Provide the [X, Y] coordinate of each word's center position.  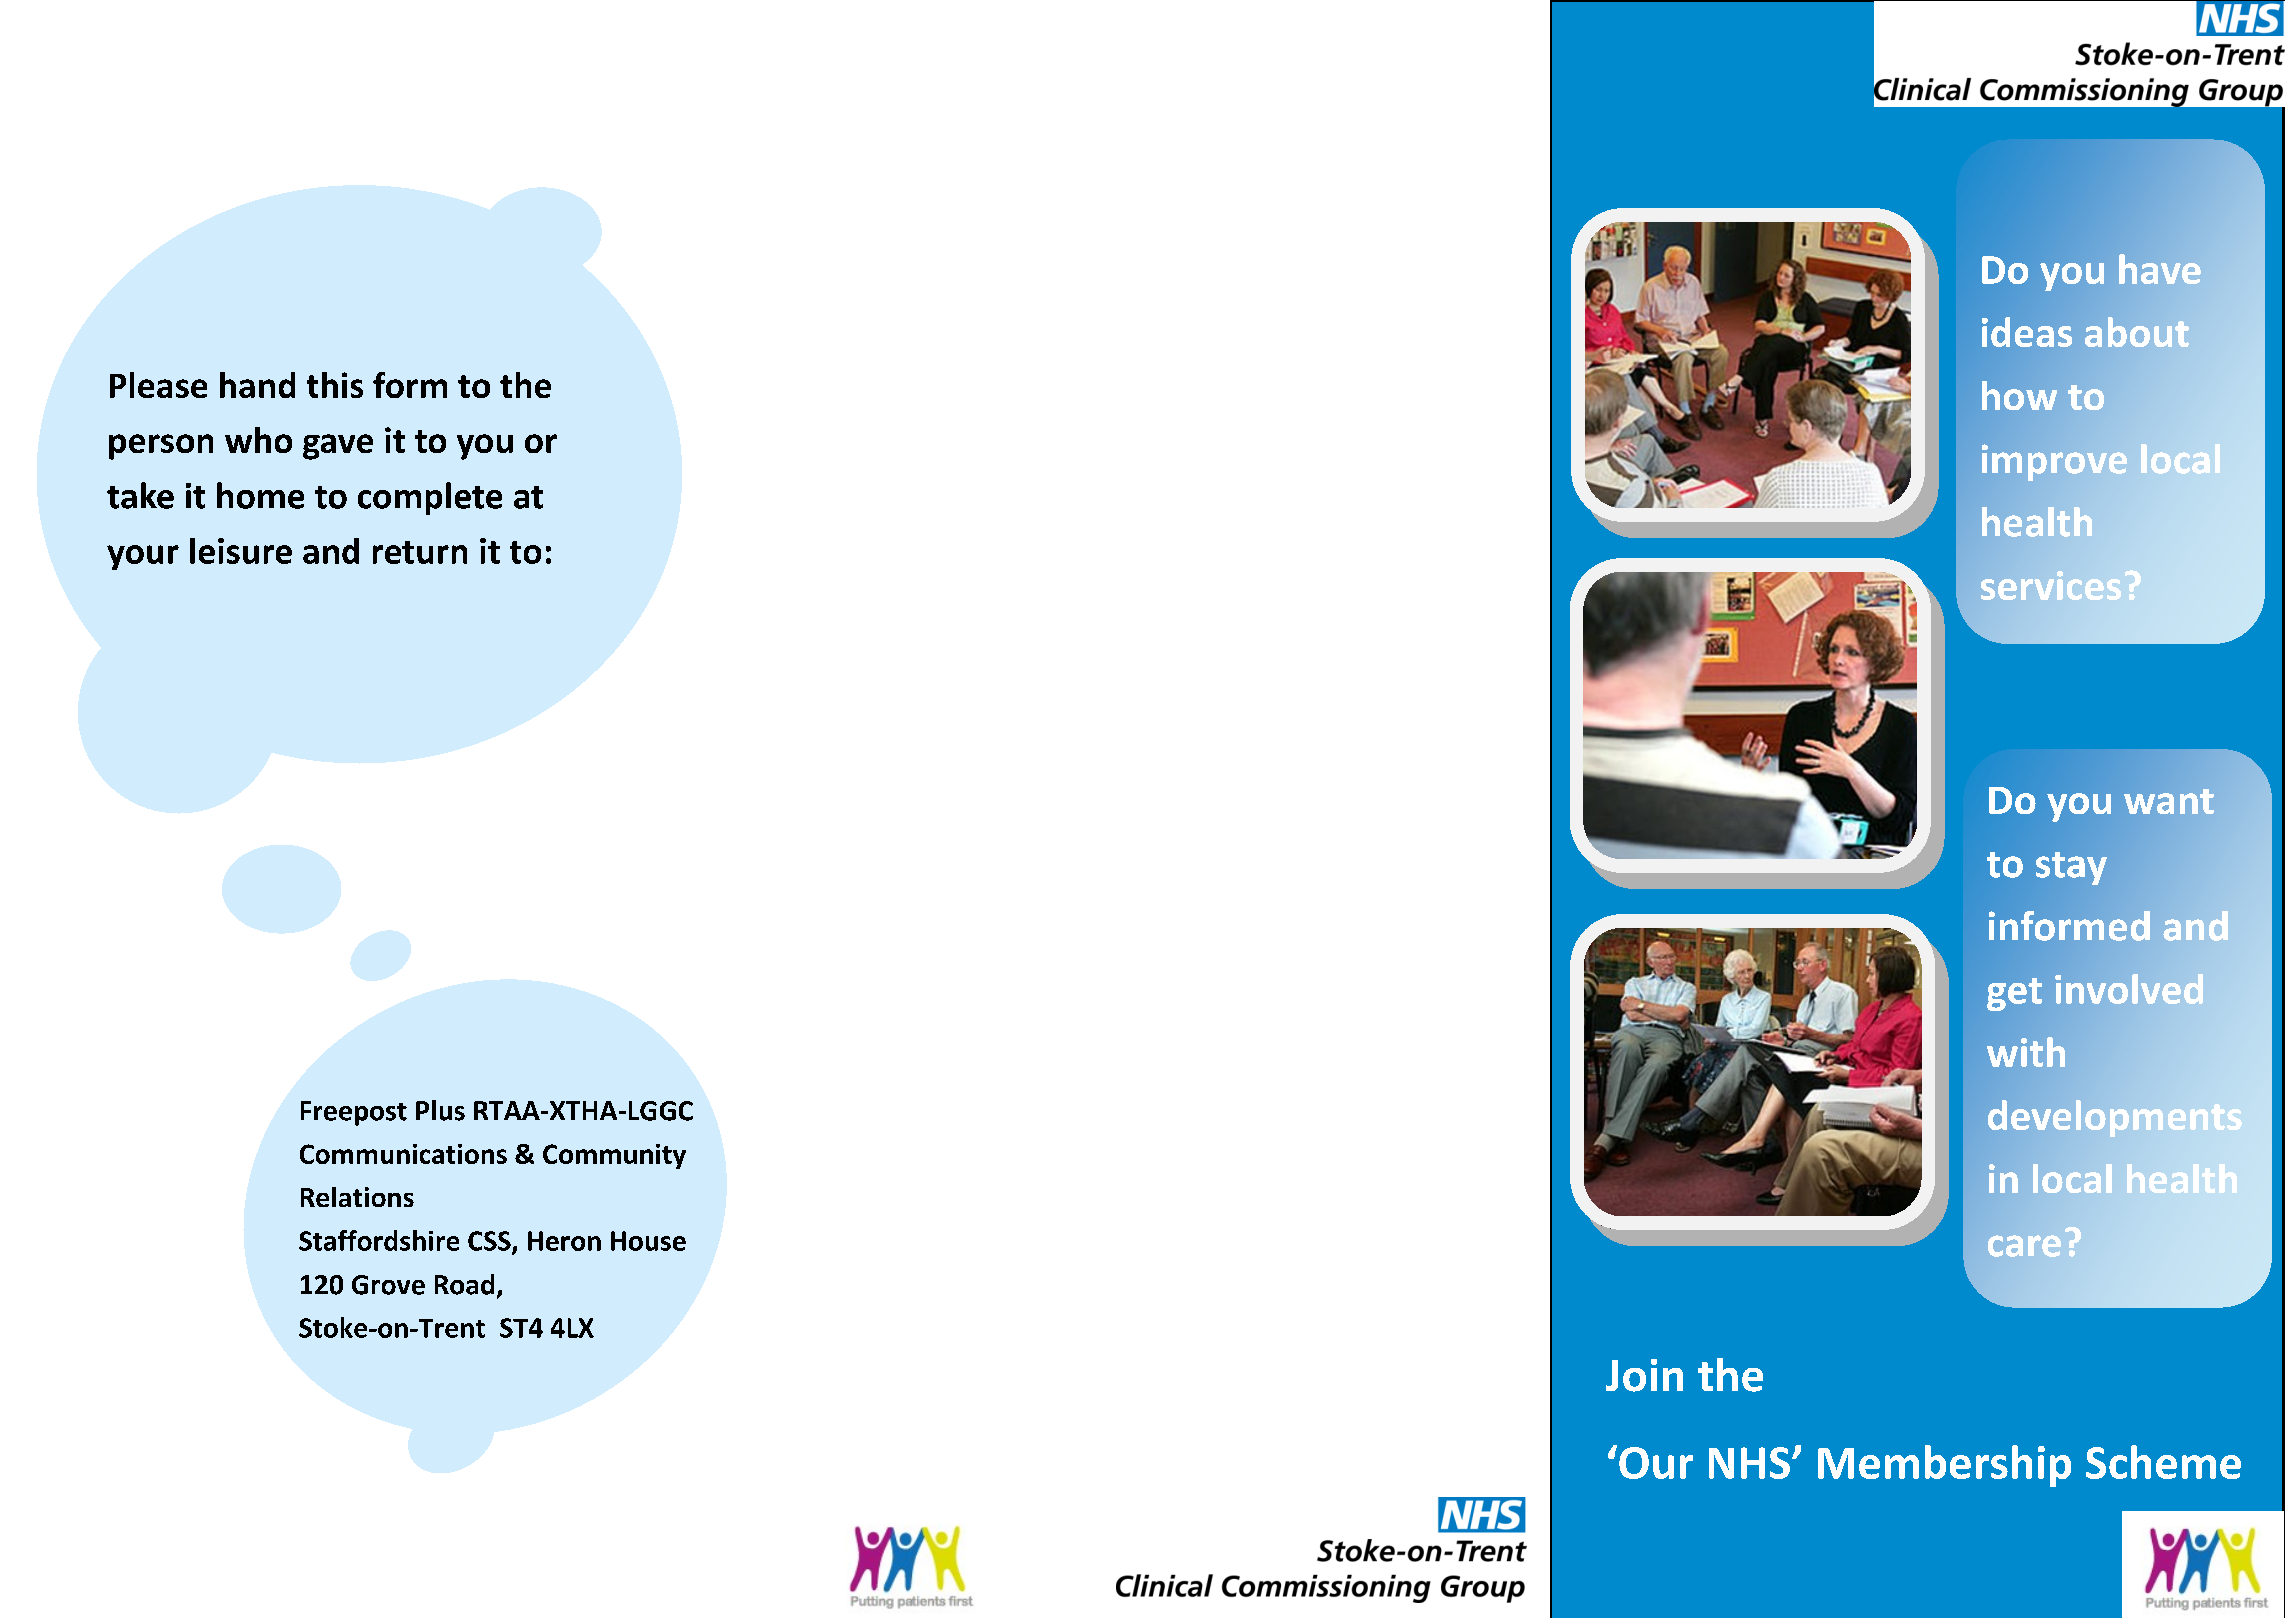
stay [2071, 868]
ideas [2027, 332]
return [420, 552]
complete [430, 498]
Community [614, 1156]
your [143, 557]
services [2051, 585]
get [2014, 994]
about [2137, 332]
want [2169, 801]
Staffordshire [379, 1240]
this [335, 385]
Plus [440, 1110]
